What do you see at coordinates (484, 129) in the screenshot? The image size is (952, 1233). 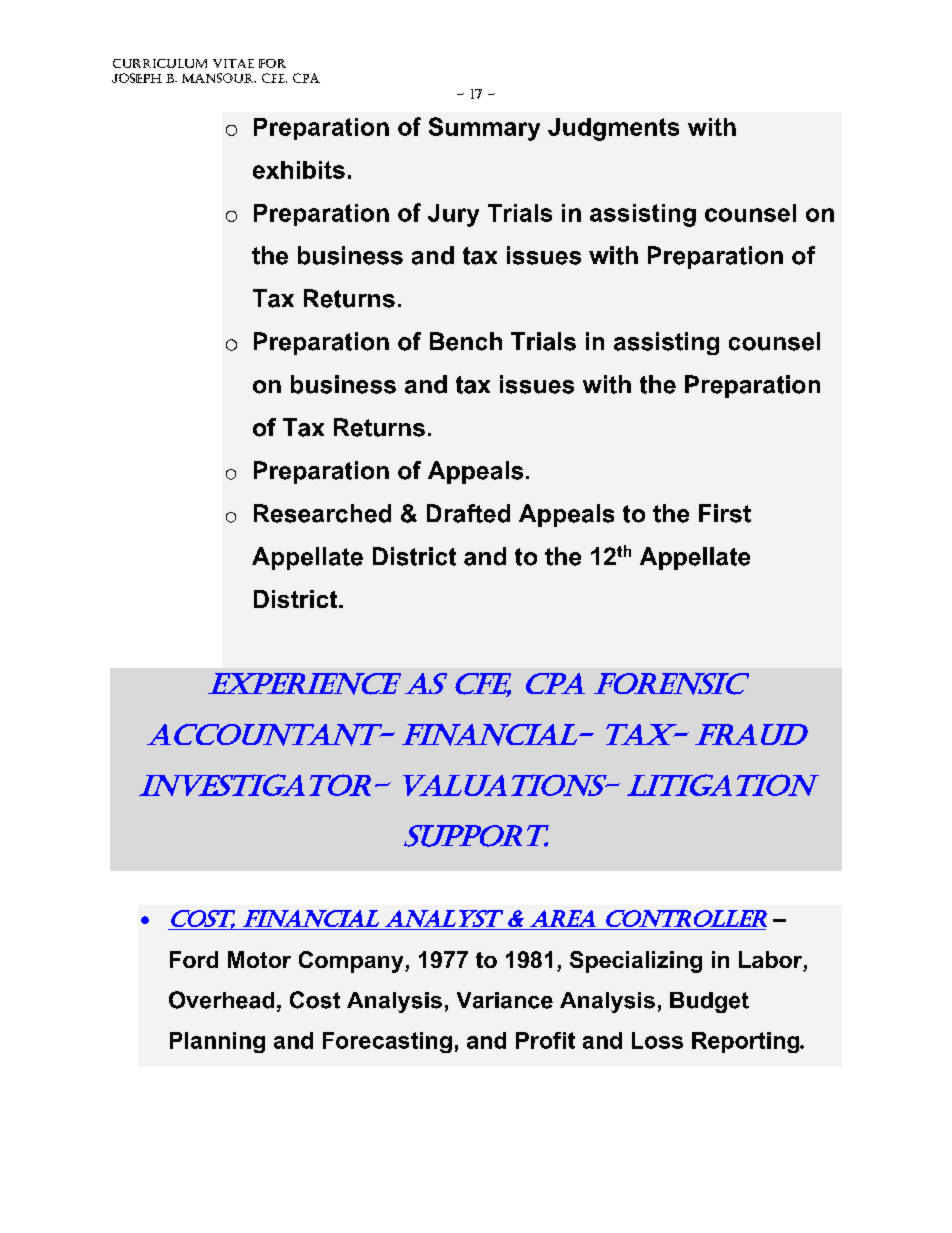 I see `Summary` at bounding box center [484, 129].
